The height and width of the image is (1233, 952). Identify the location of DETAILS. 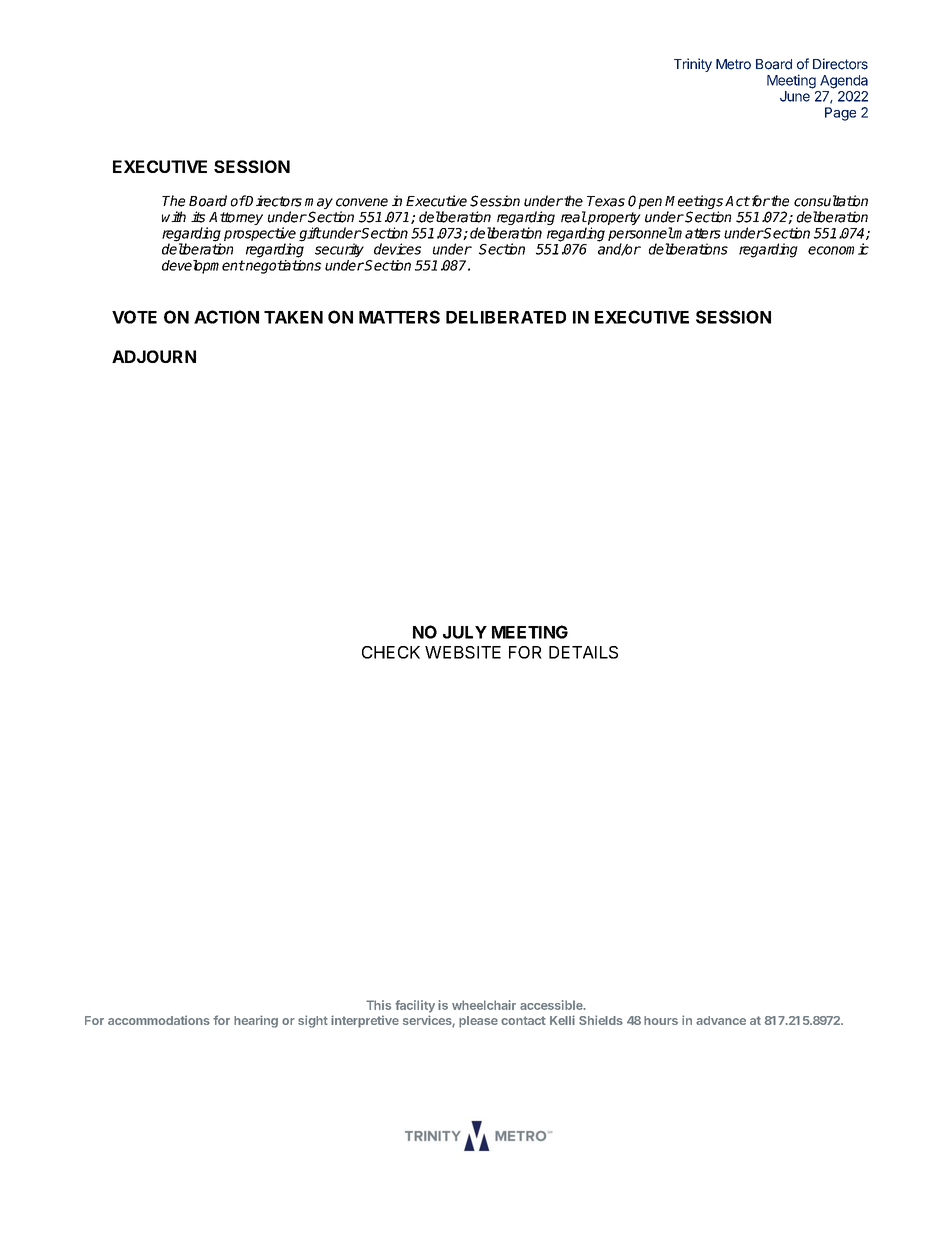
(583, 652).
